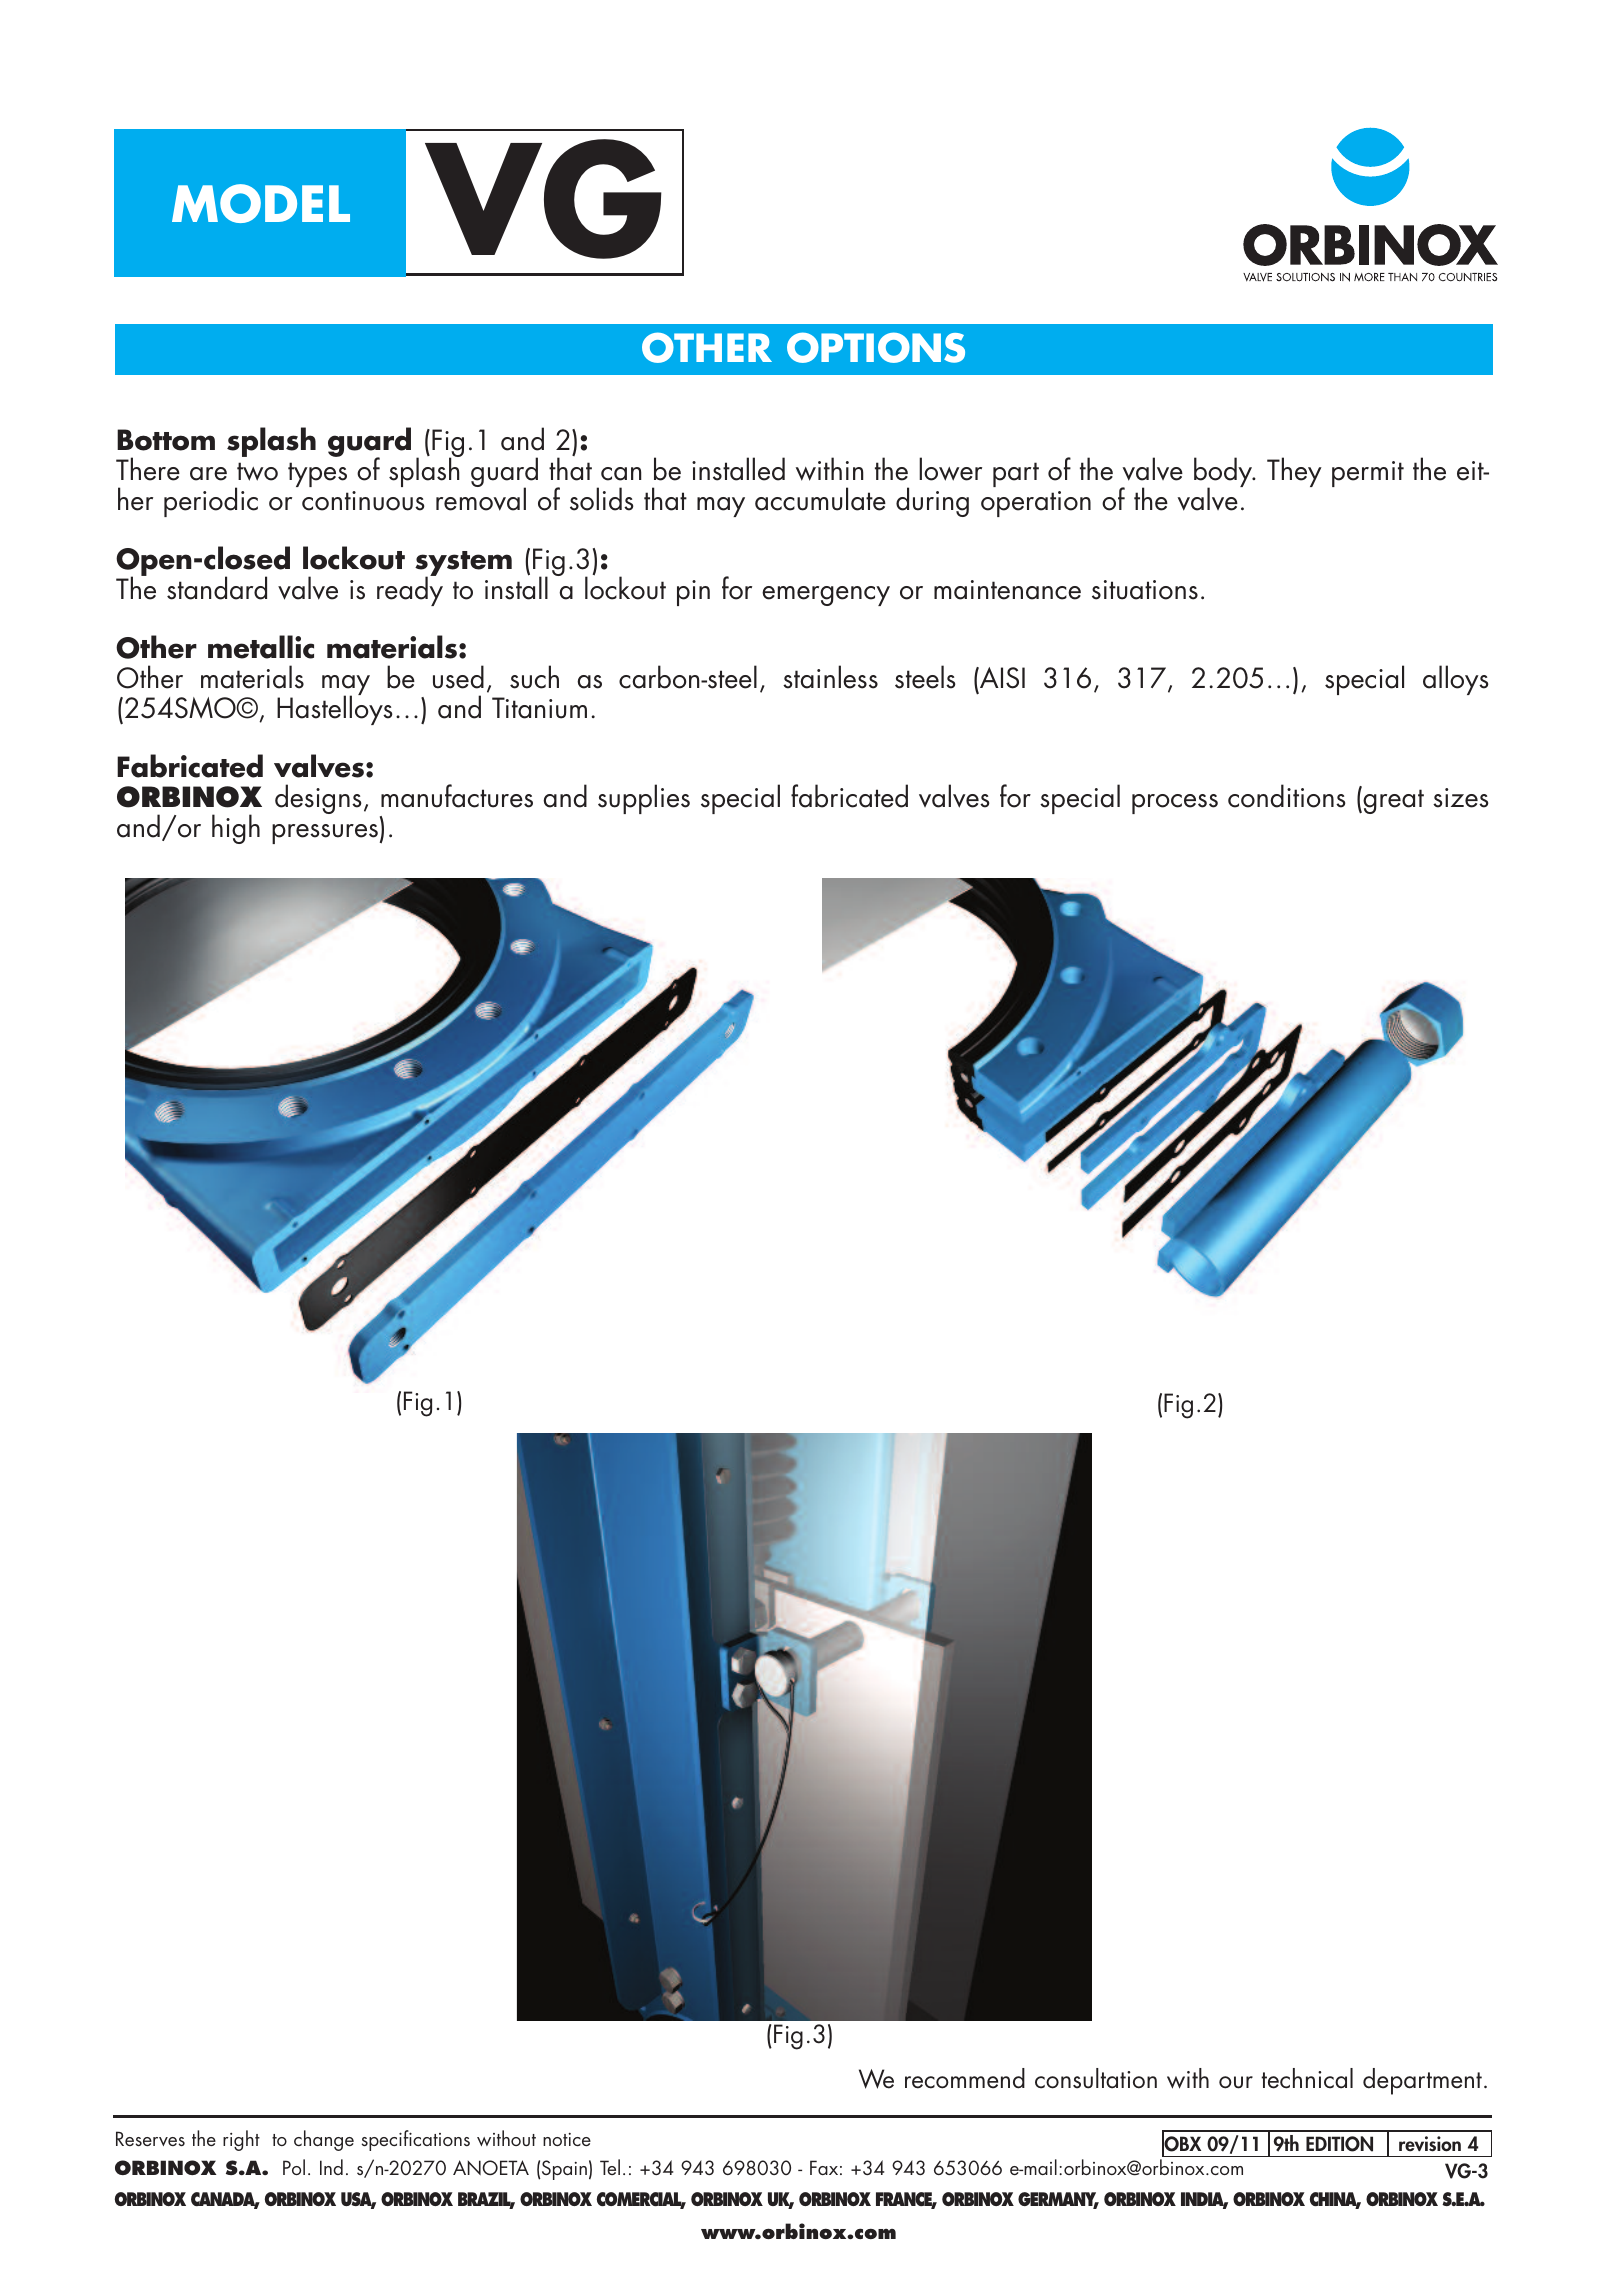  Describe the element at coordinates (261, 647) in the screenshot. I see `metallic` at that location.
